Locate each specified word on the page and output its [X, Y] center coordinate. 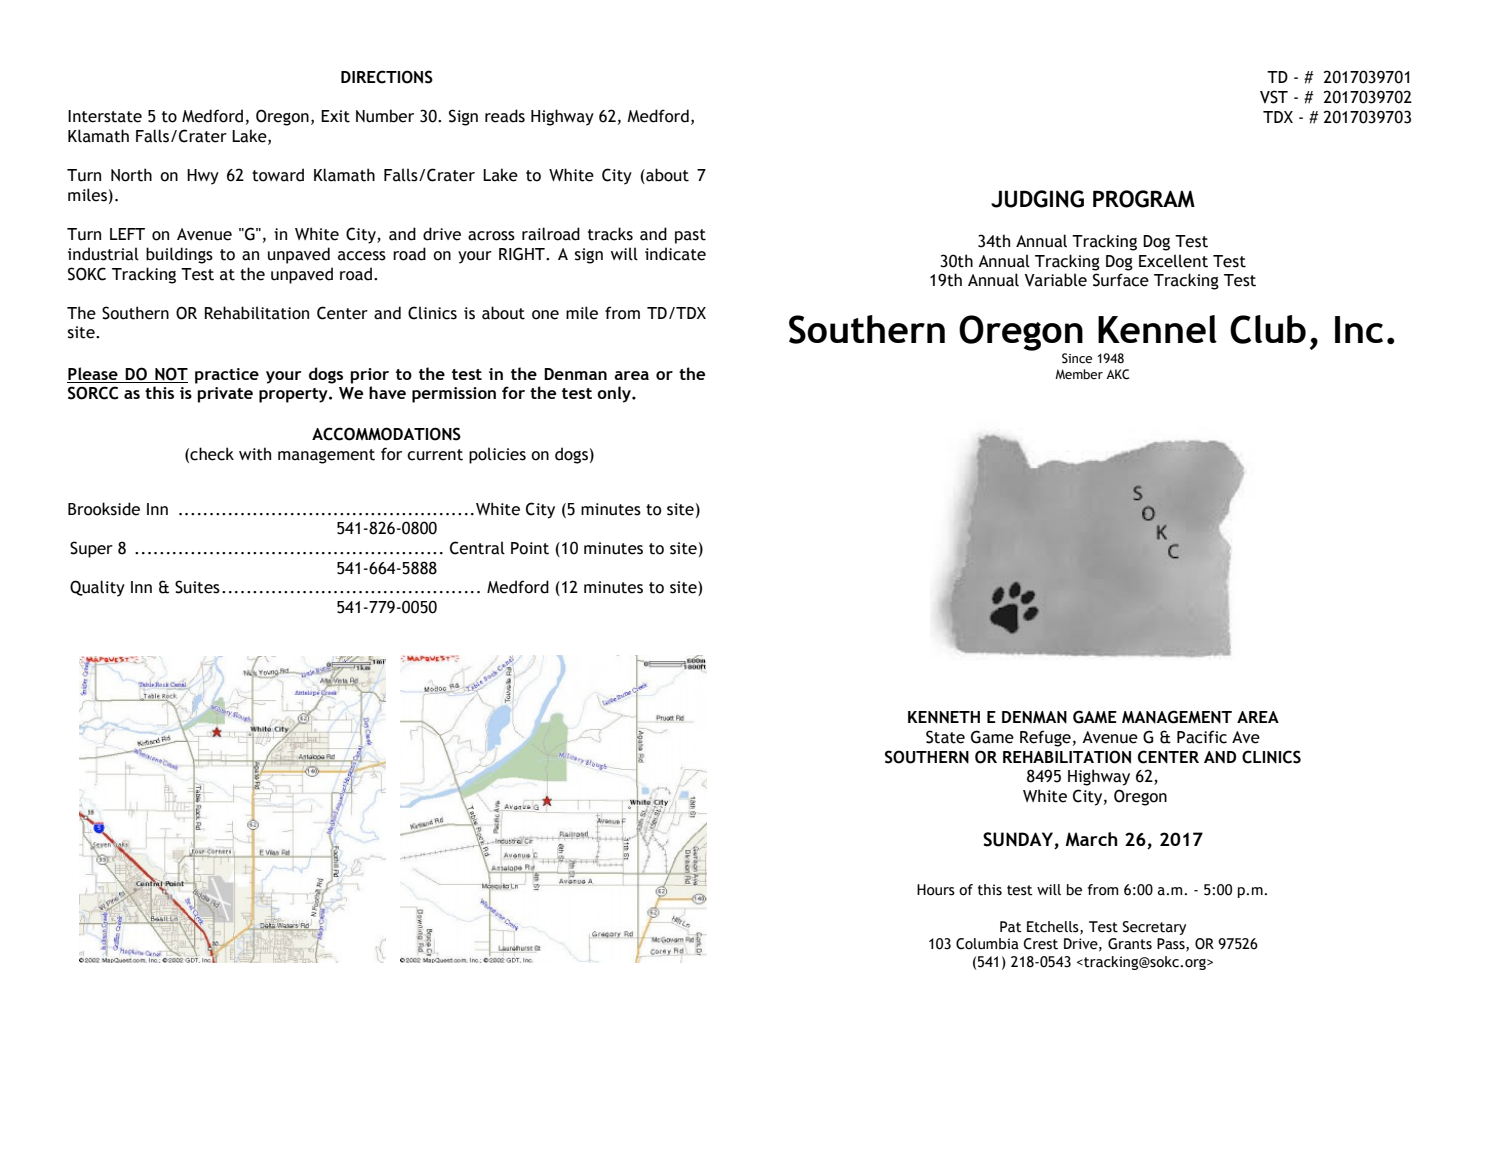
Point [530, 548]
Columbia [987, 944]
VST [1274, 97]
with [255, 454]
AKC [1117, 374]
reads [505, 116]
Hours [936, 890]
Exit [335, 116]
